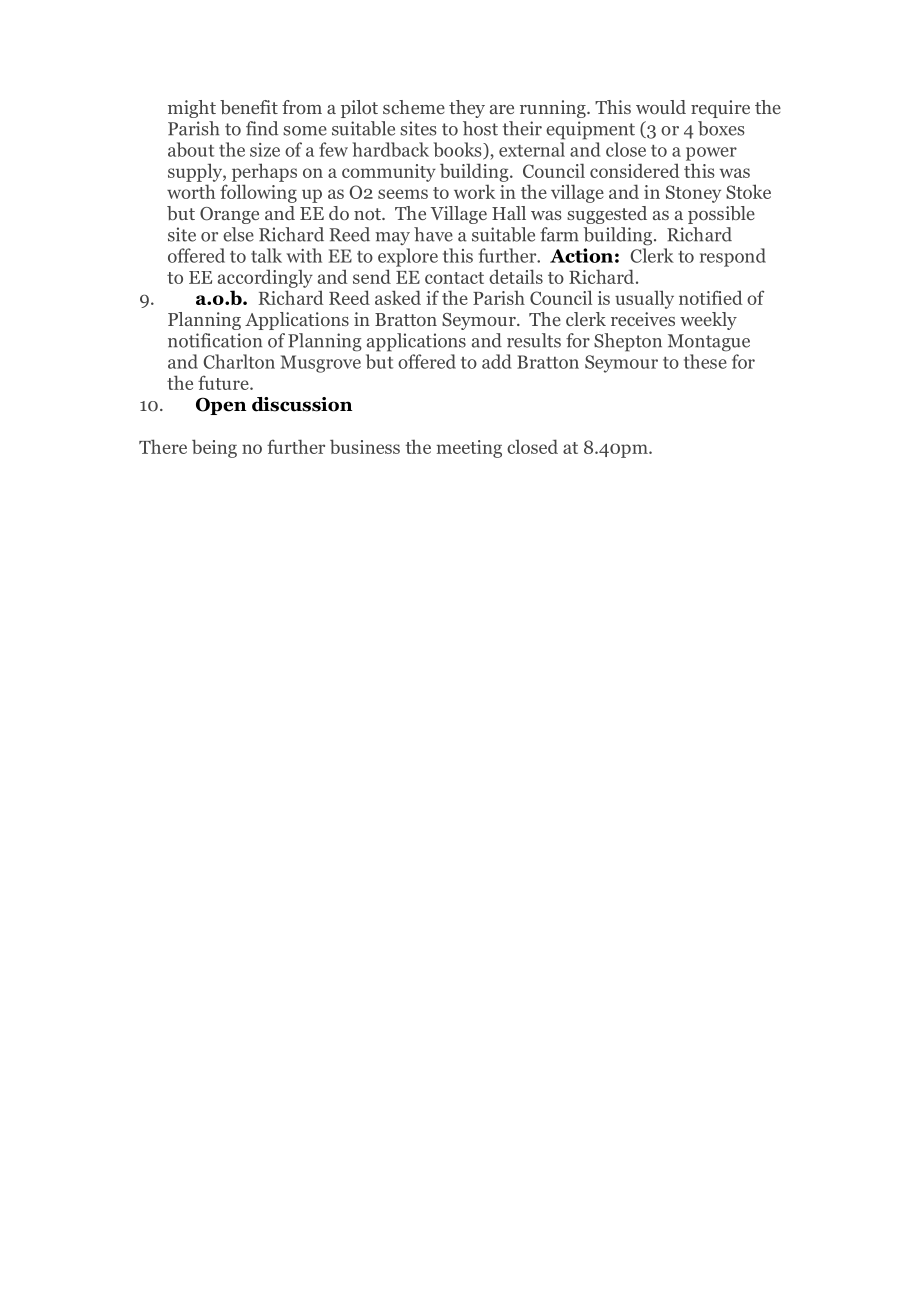  What do you see at coordinates (454, 278) in the screenshot?
I see `contact` at bounding box center [454, 278].
